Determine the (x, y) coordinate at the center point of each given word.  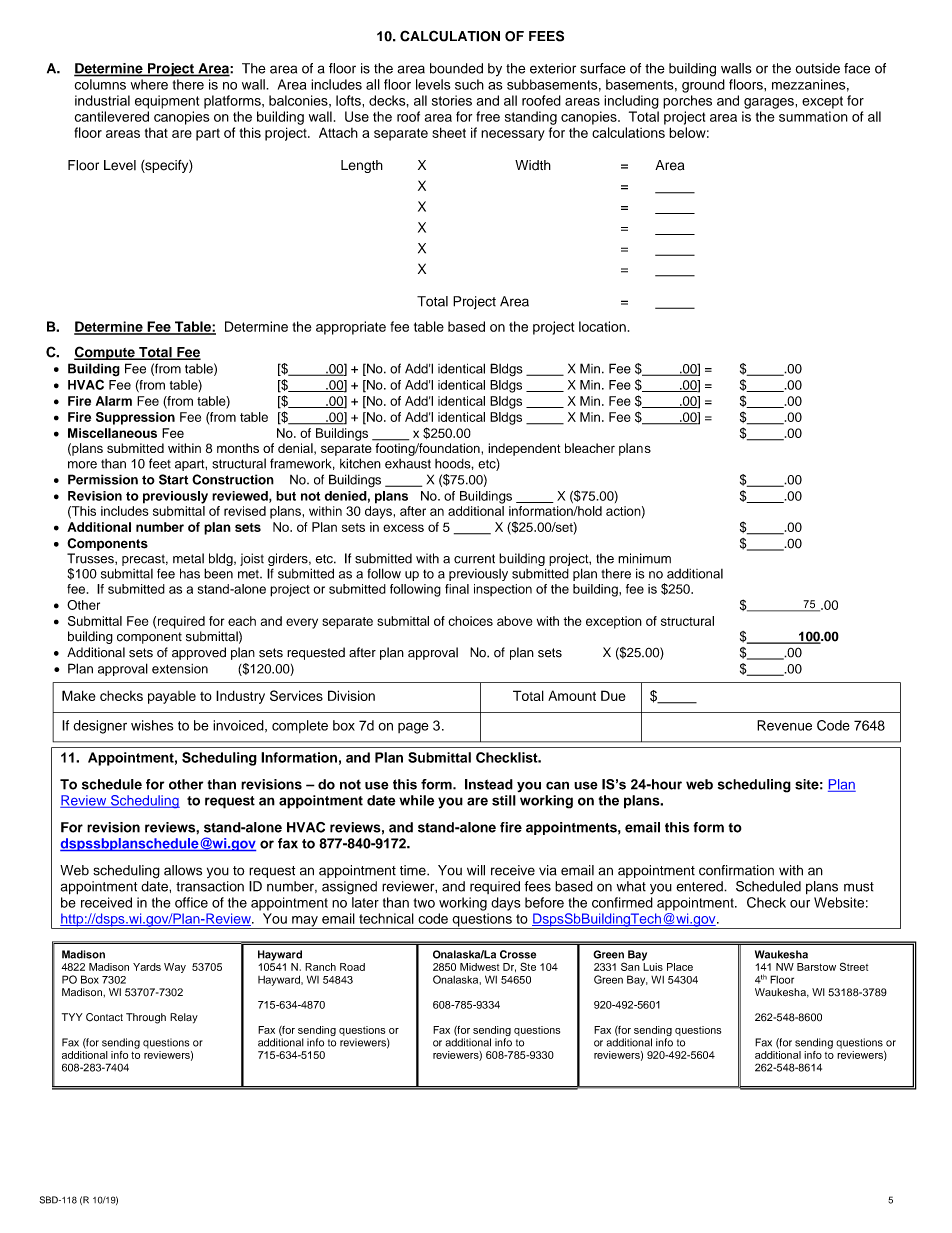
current (474, 559)
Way (175, 968)
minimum (644, 558)
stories (452, 100)
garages (770, 103)
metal (188, 558)
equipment (167, 102)
